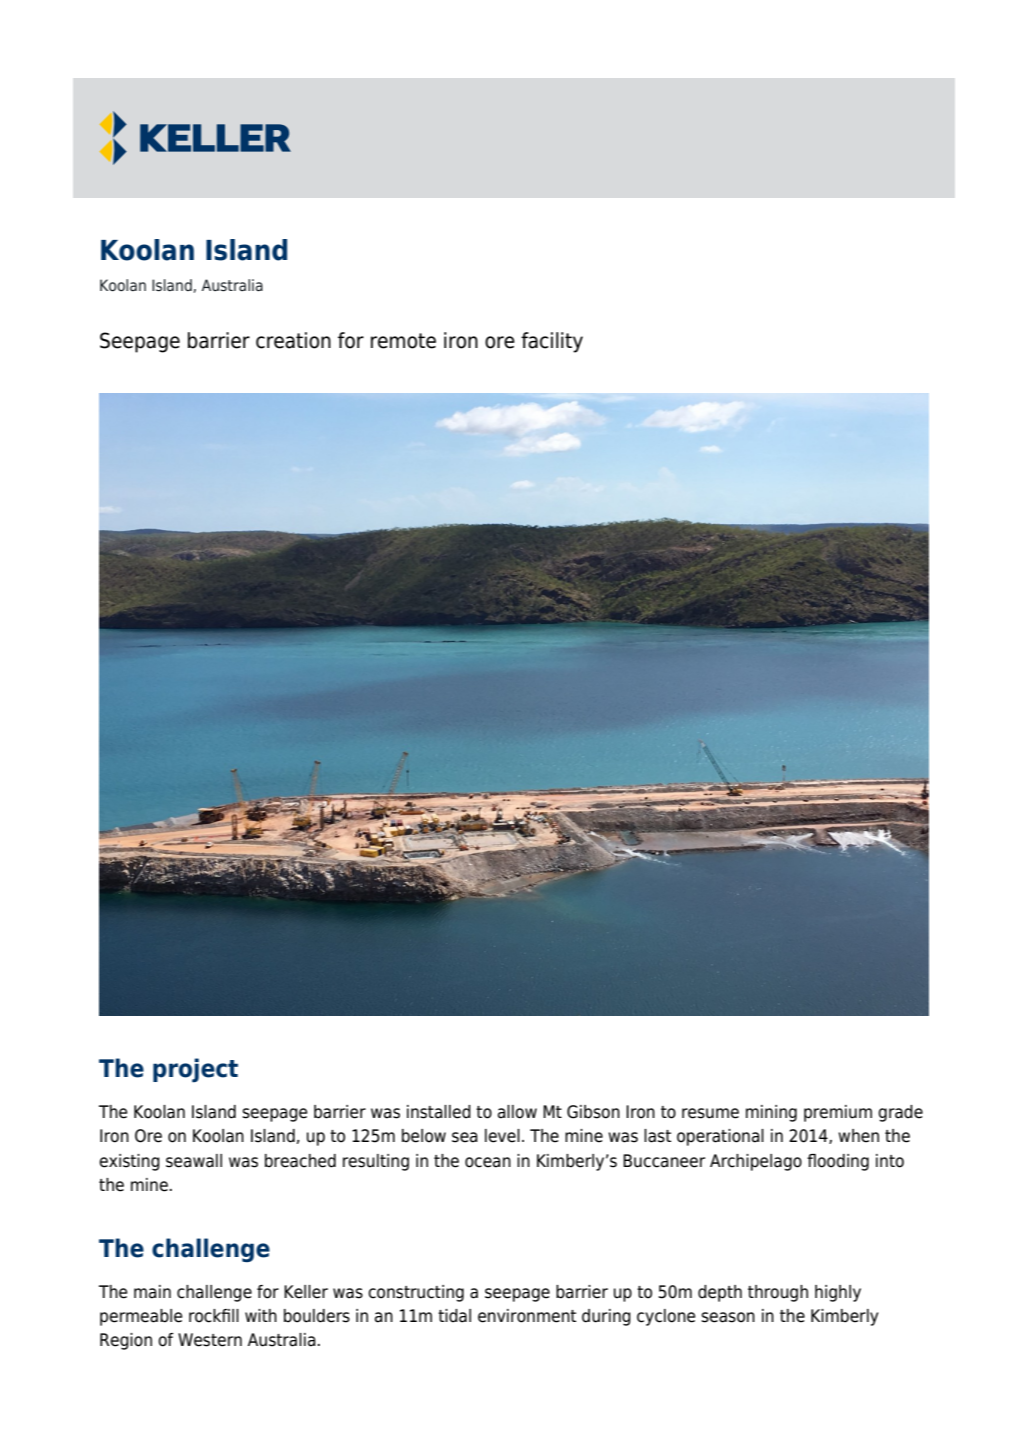  Describe the element at coordinates (293, 340) in the screenshot. I see `creation` at that location.
